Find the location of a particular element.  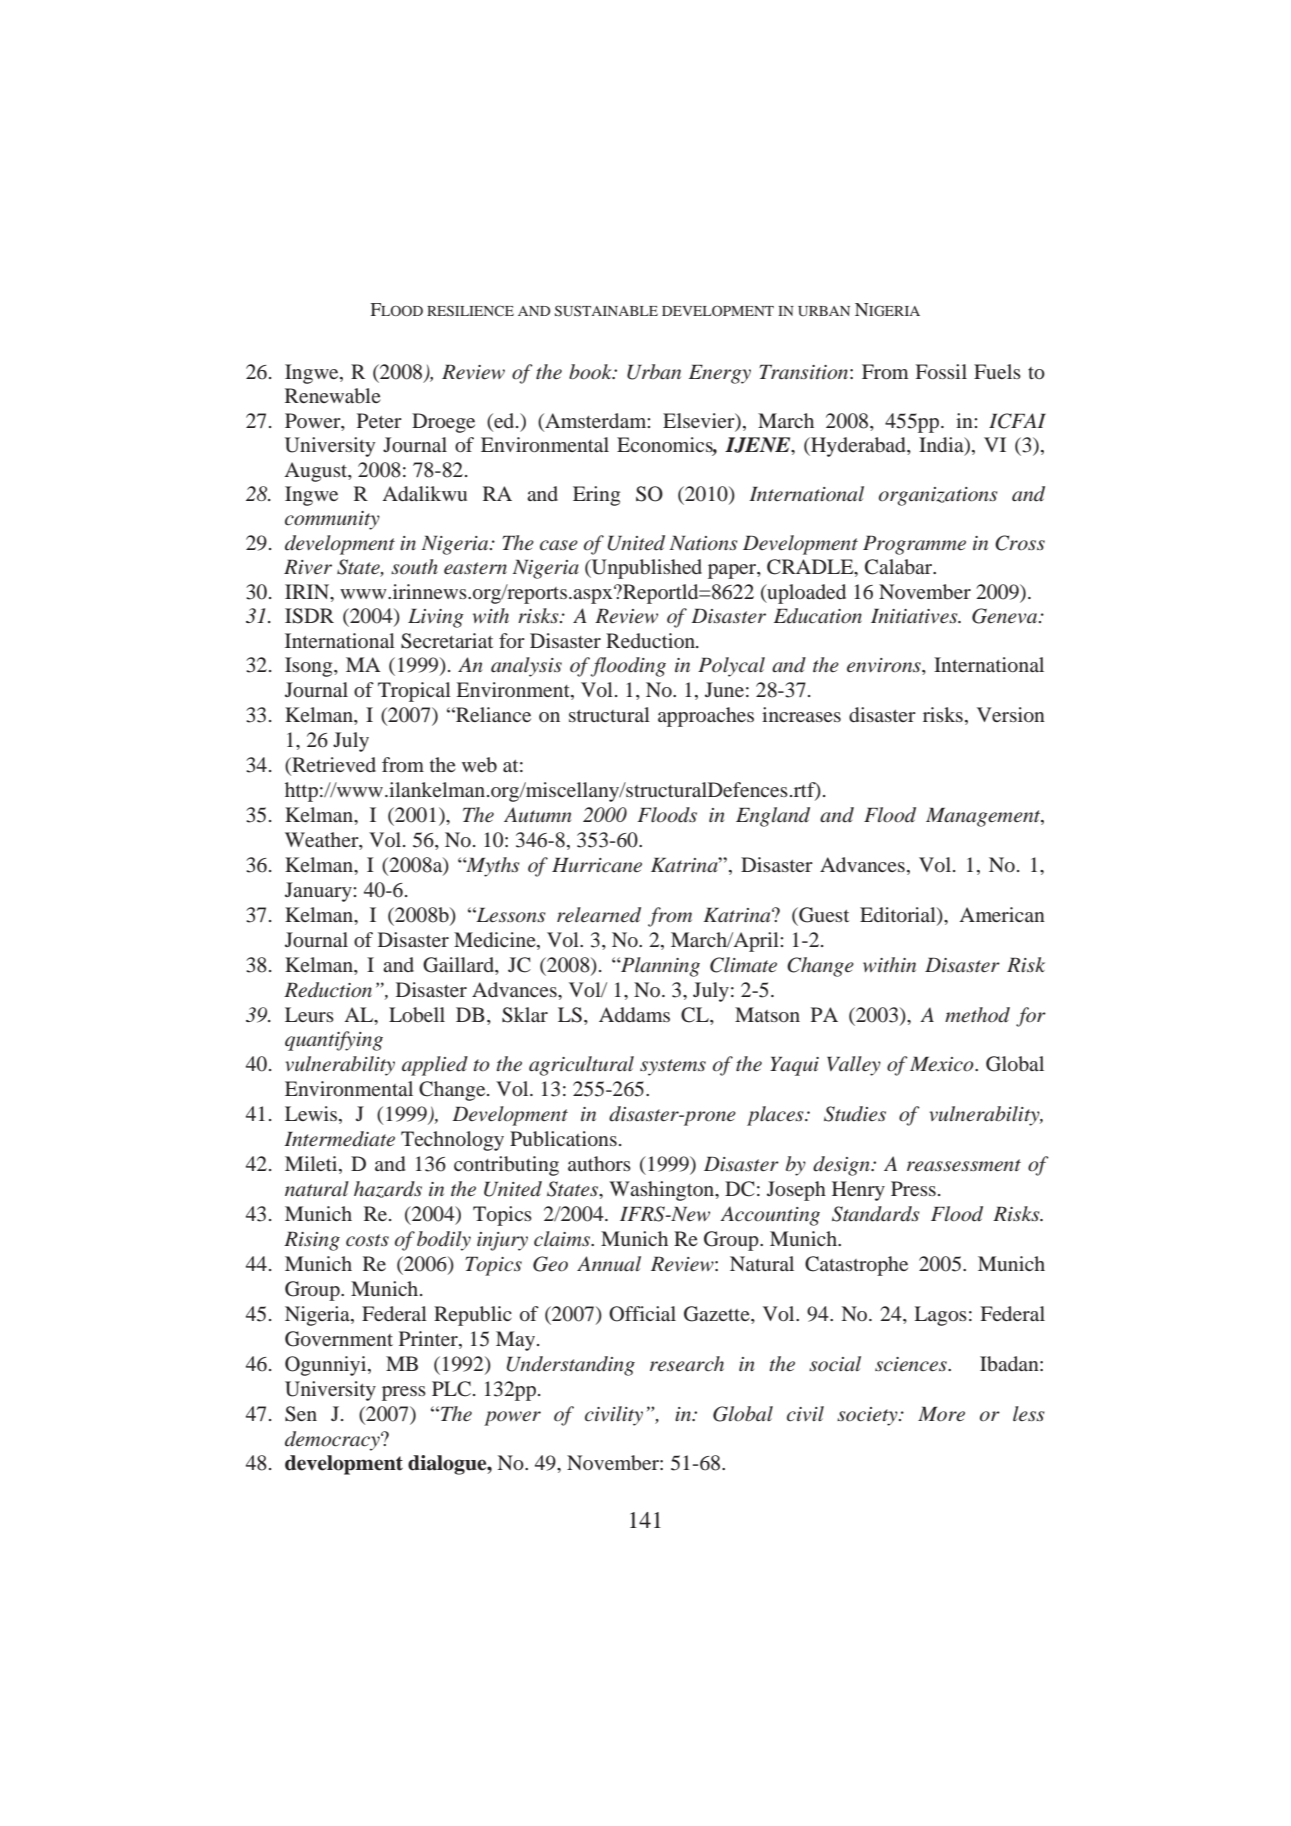

PLC is located at coordinates (451, 1389).
